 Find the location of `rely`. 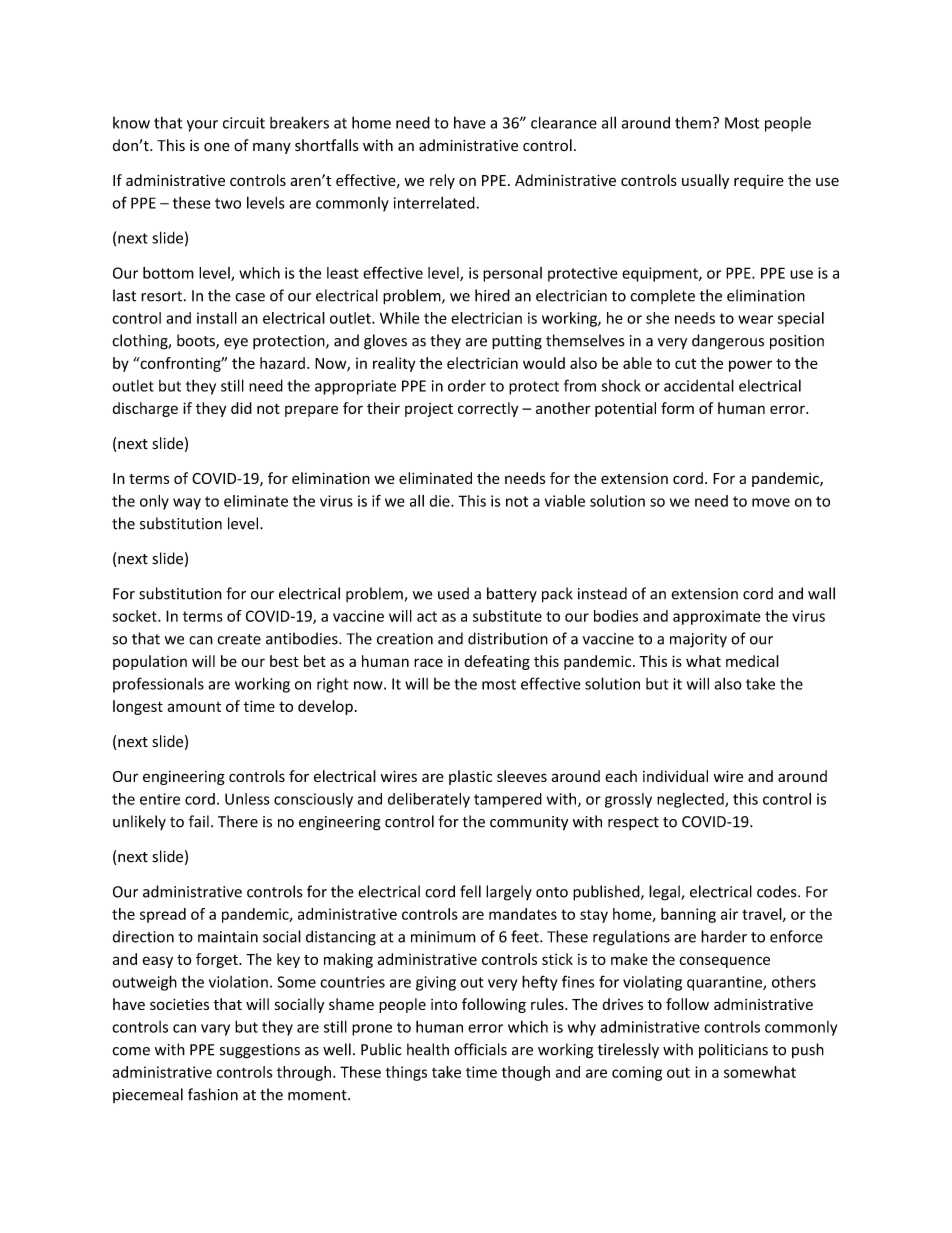

rely is located at coordinates (442, 181).
